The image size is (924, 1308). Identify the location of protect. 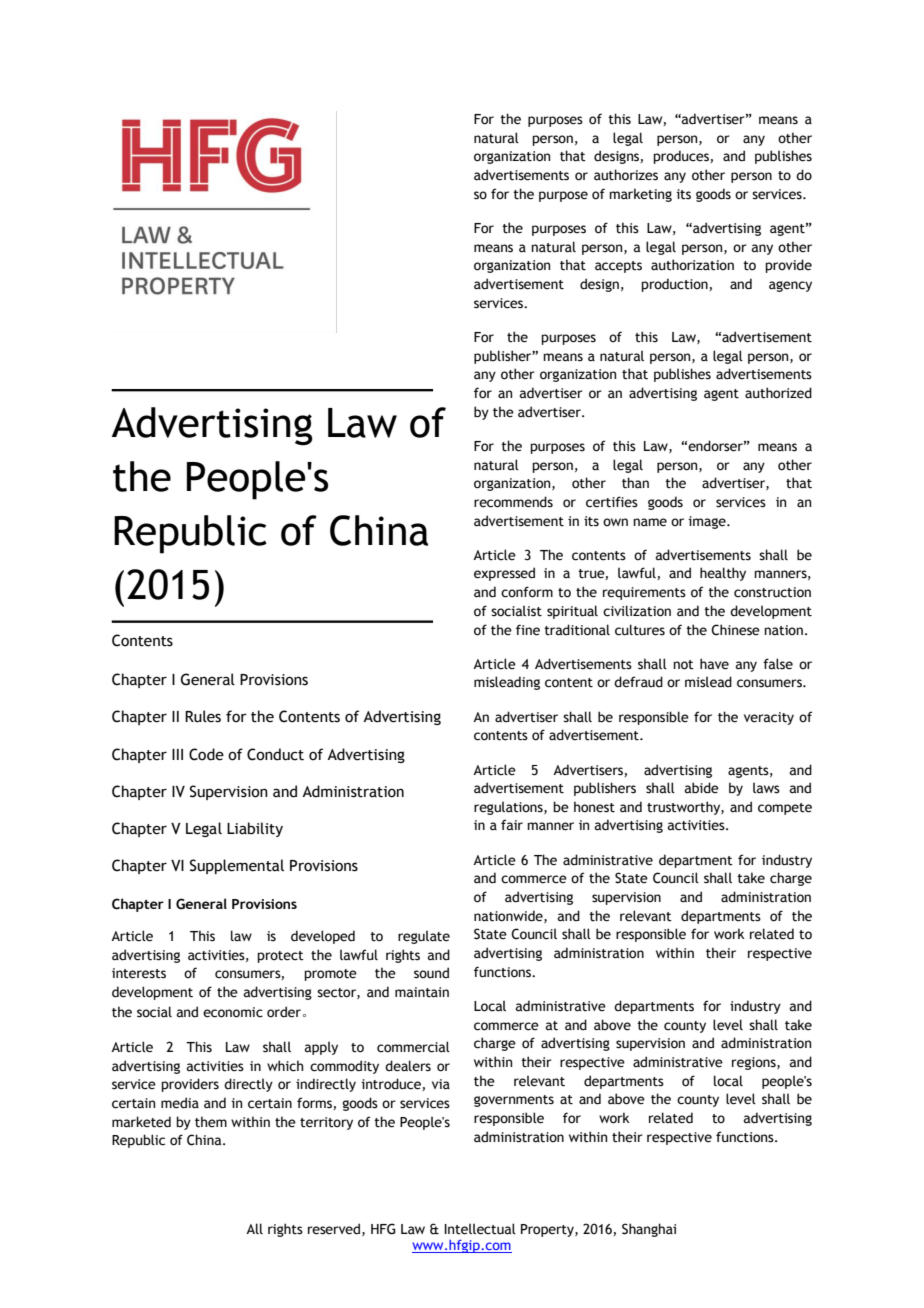
(280, 957).
